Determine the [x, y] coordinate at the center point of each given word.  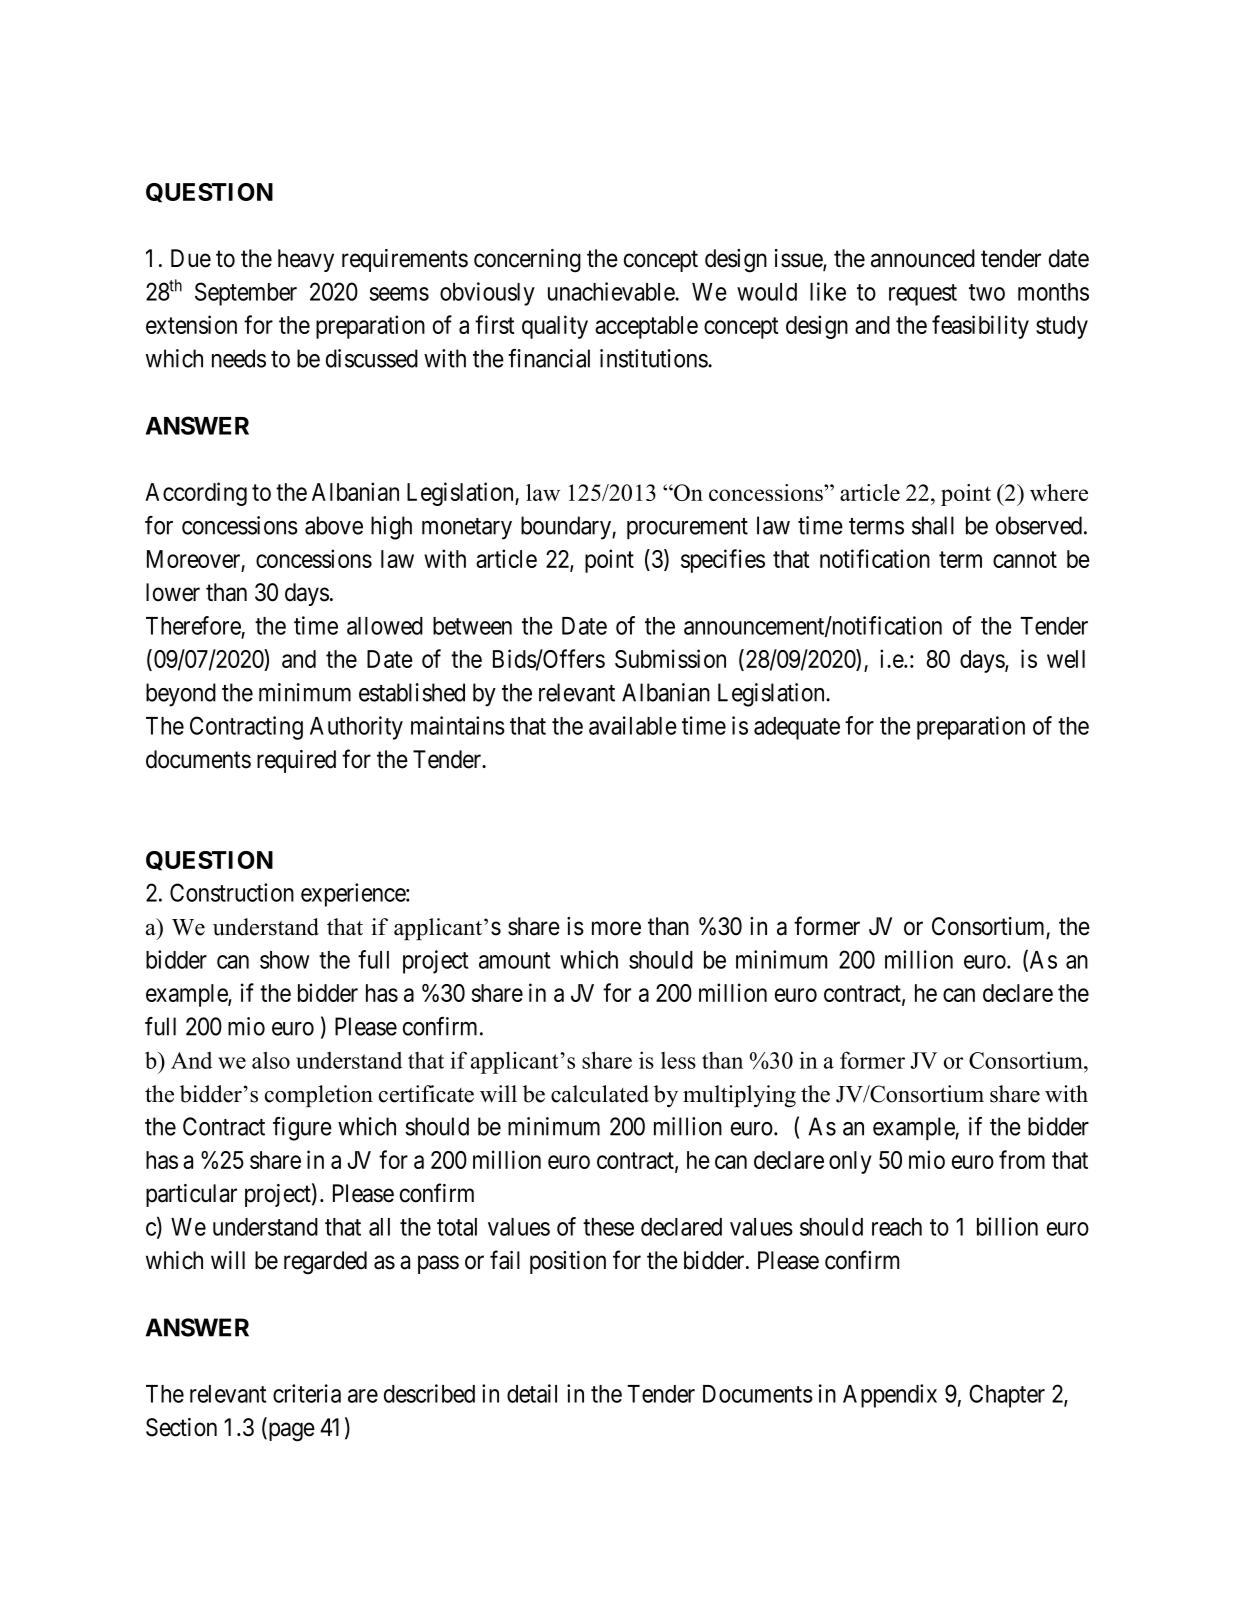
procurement [687, 528]
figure [302, 1129]
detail [532, 1393]
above [334, 525]
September [246, 294]
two [987, 292]
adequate [797, 728]
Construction [232, 892]
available [633, 725]
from [1022, 1159]
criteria [307, 1393]
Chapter [1007, 1396]
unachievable [612, 291]
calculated [600, 1094]
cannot [1025, 559]
